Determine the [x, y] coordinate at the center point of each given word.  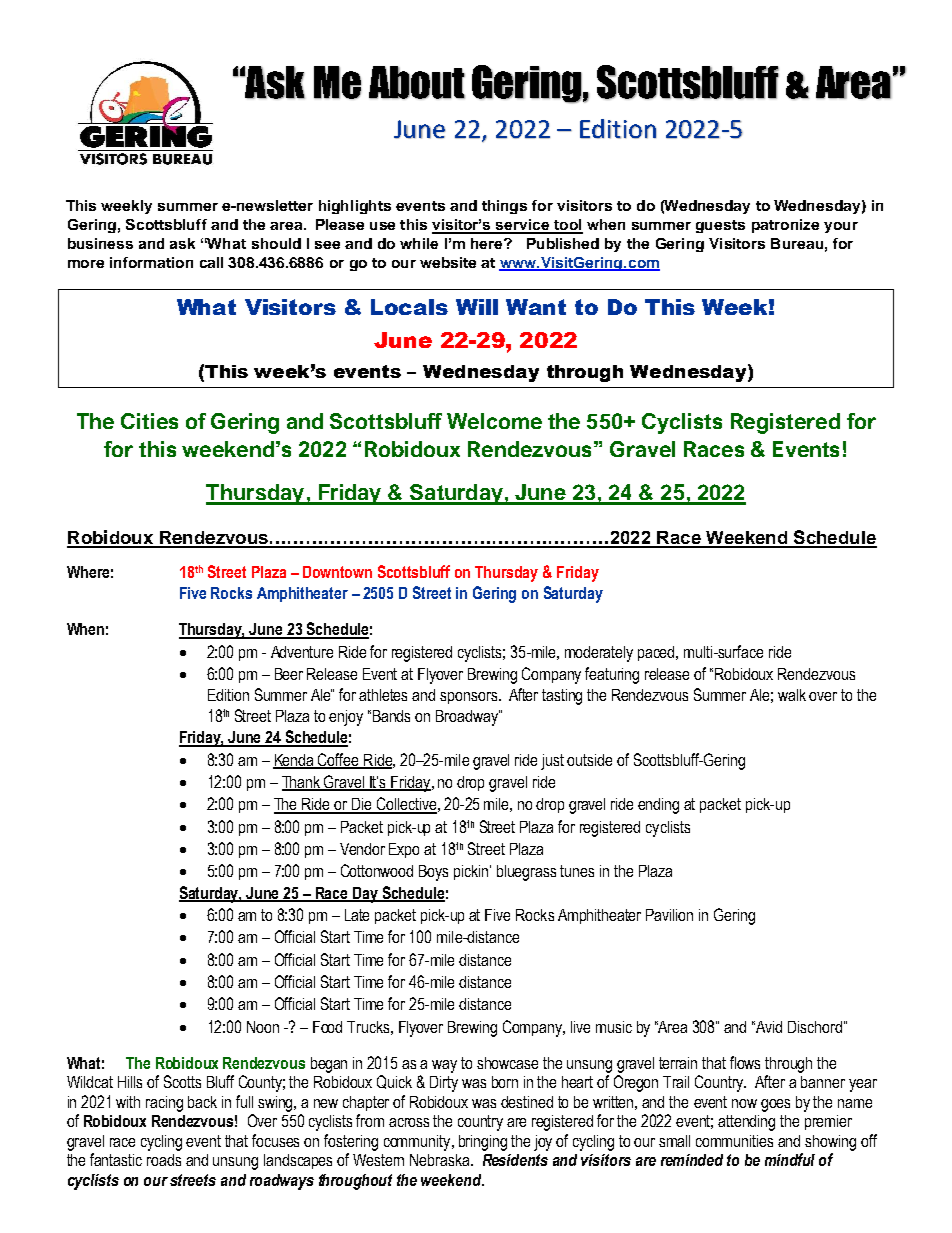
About [417, 82]
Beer [289, 674]
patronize [785, 226]
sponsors [468, 698]
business [100, 243]
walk [792, 695]
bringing [483, 1143]
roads [164, 1160]
